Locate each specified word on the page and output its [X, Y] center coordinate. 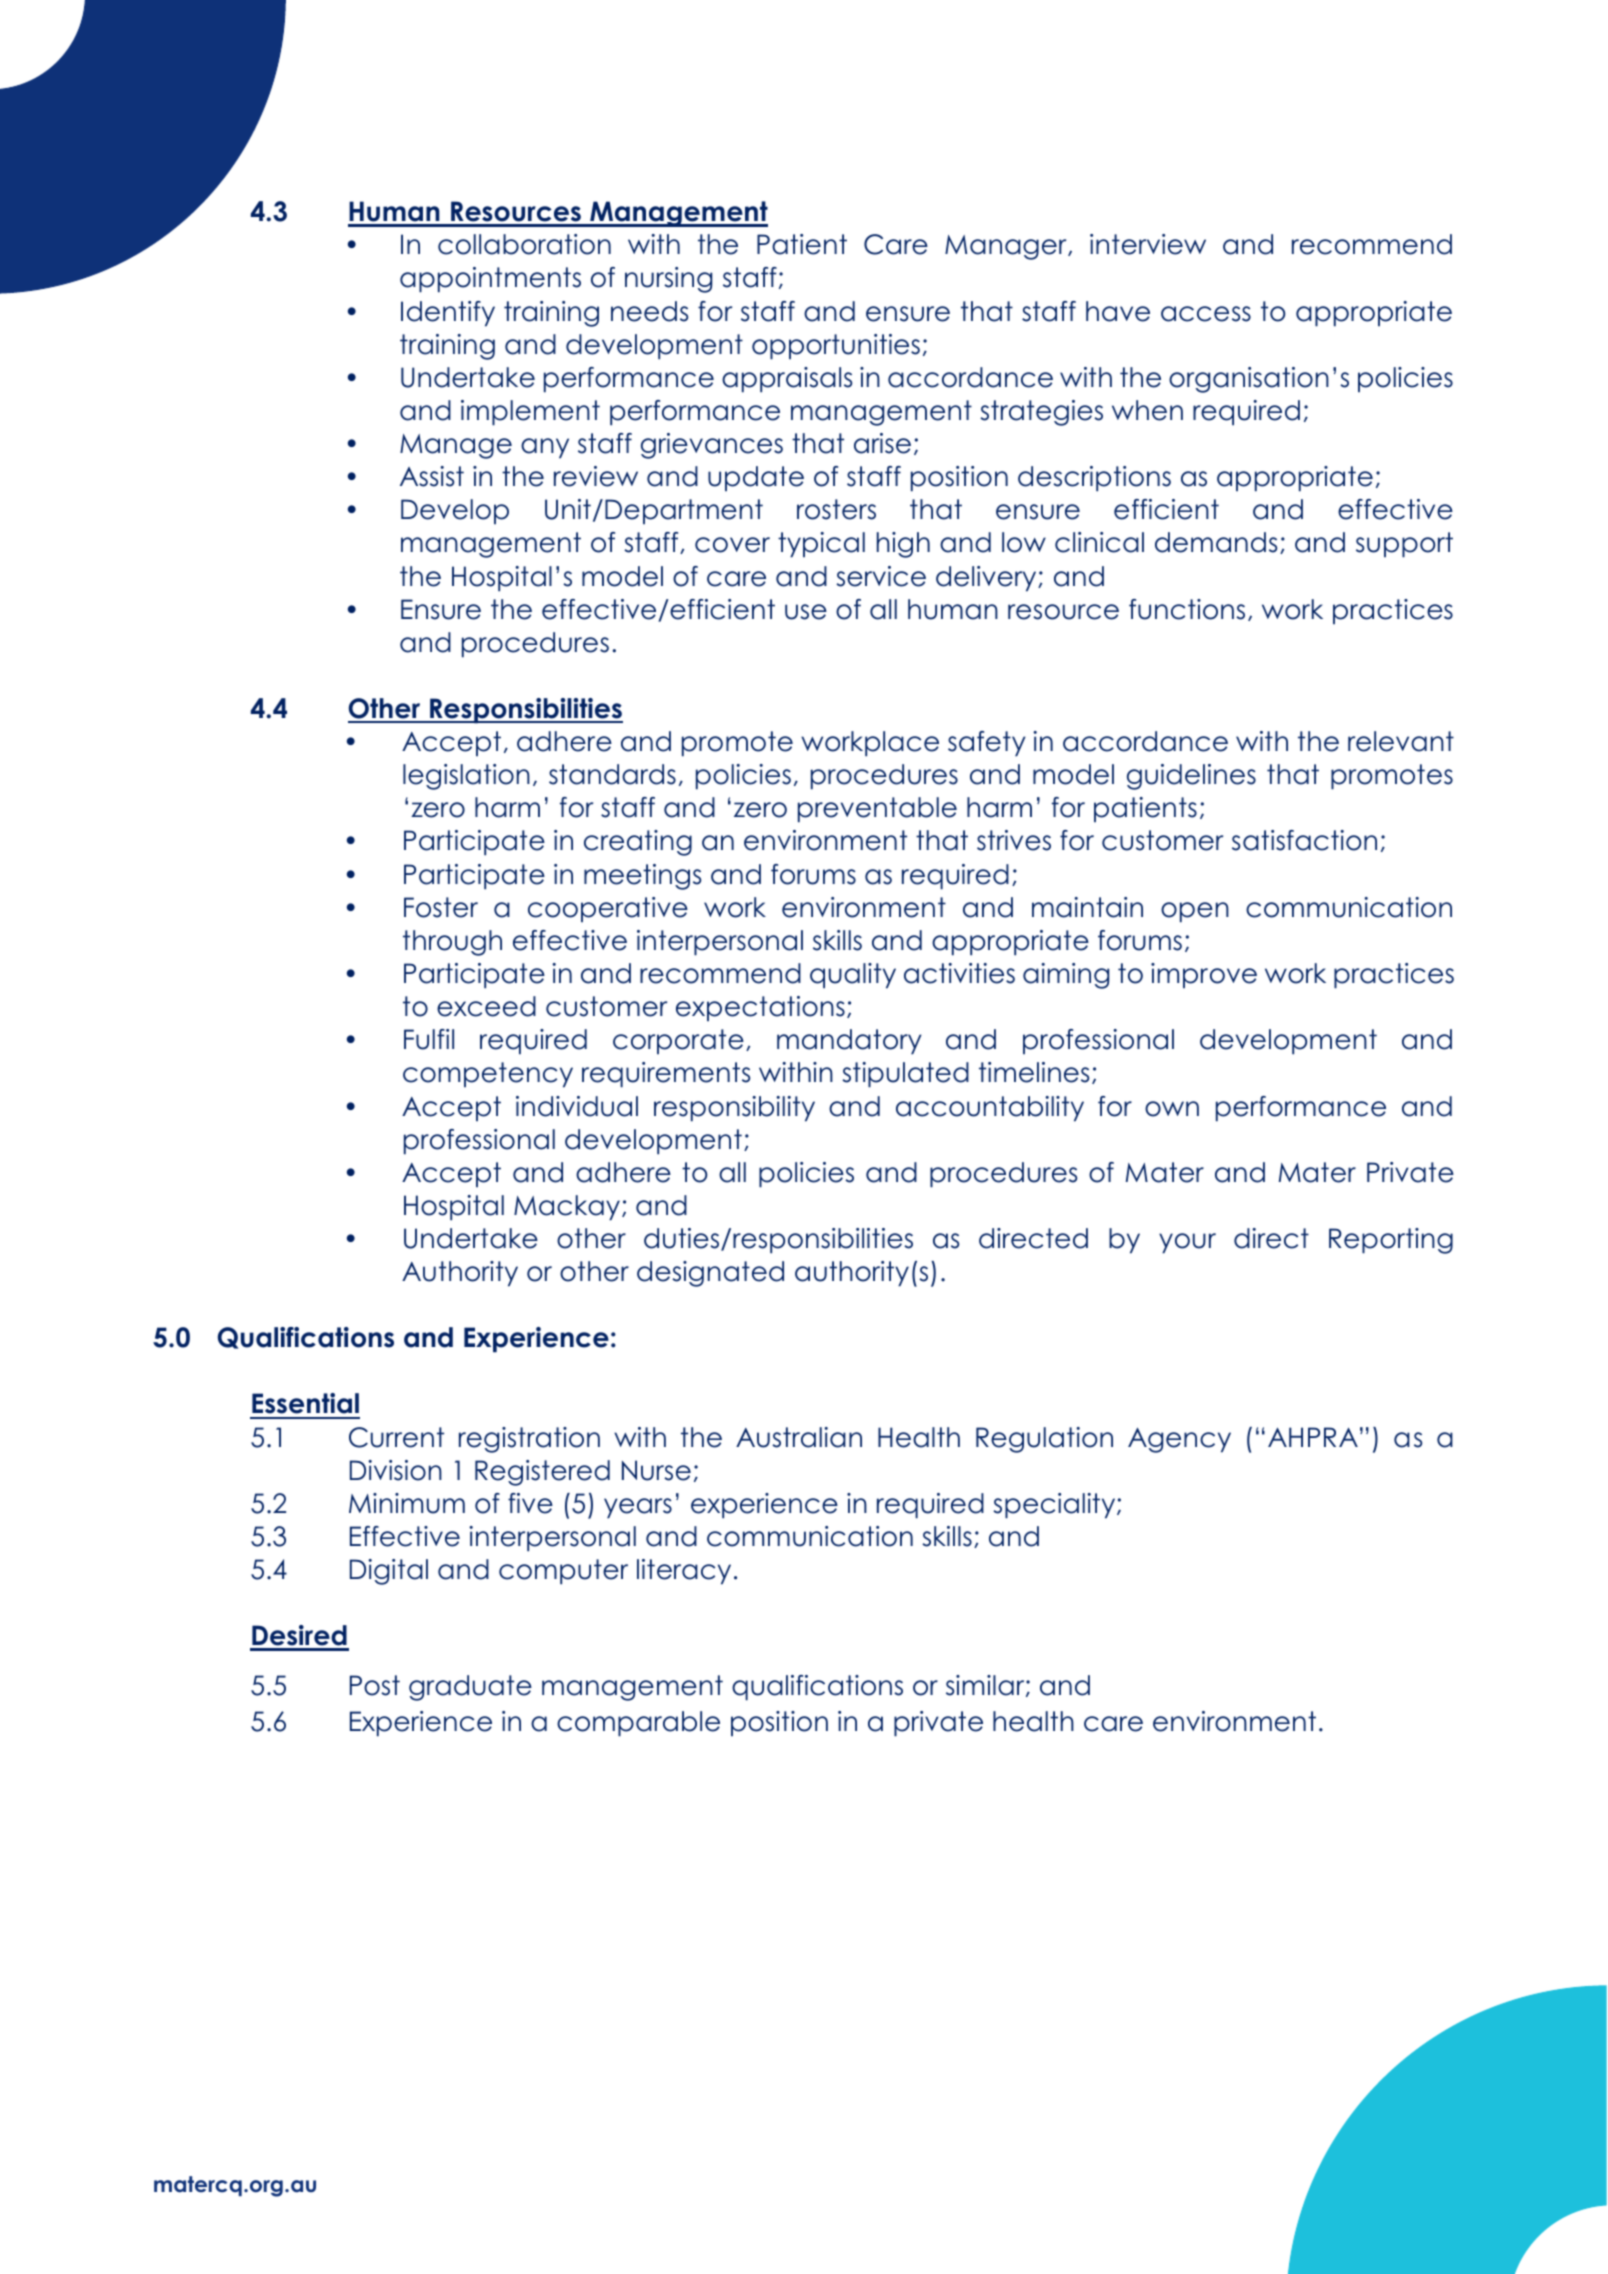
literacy [684, 1572]
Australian [799, 1437]
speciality [1055, 1506]
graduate [470, 1688]
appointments [490, 280]
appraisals [787, 380]
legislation [466, 777]
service [881, 576]
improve [1204, 975]
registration [529, 1440]
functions [1187, 609]
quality [853, 976]
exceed [486, 1006]
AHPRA [1313, 1437]
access [1206, 314]
